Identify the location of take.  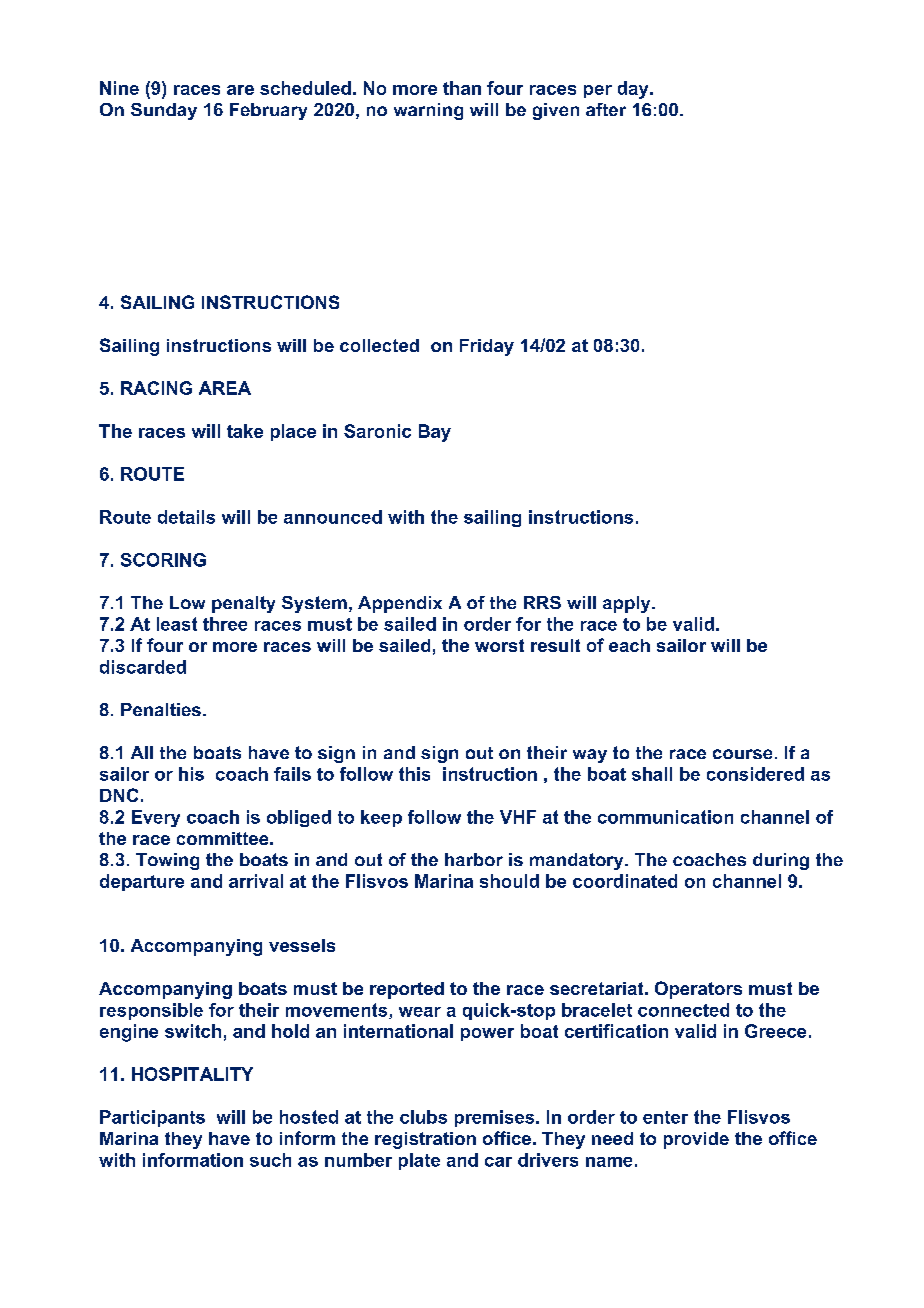
(245, 431).
